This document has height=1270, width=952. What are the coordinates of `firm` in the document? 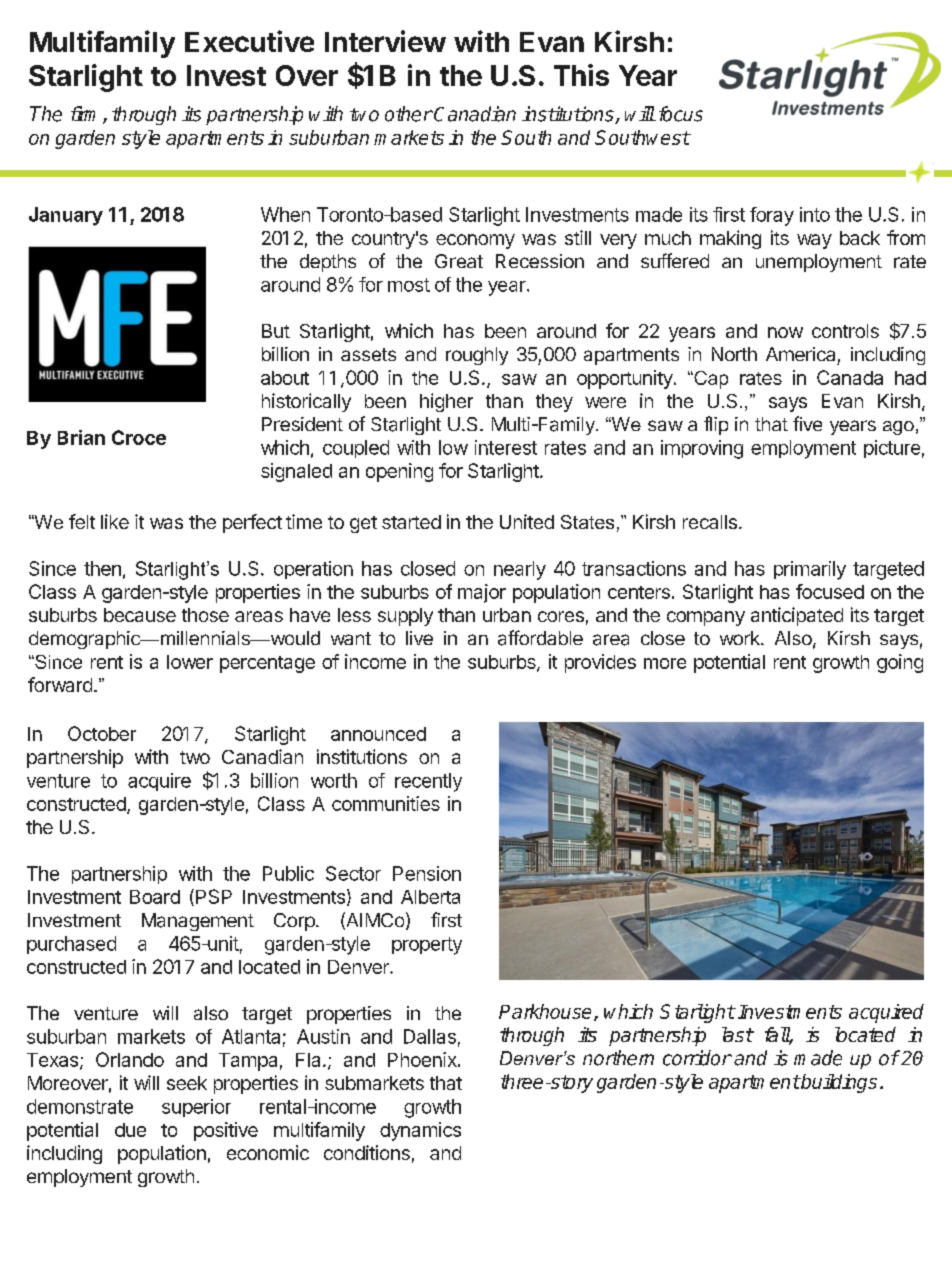 It's located at (83, 113).
